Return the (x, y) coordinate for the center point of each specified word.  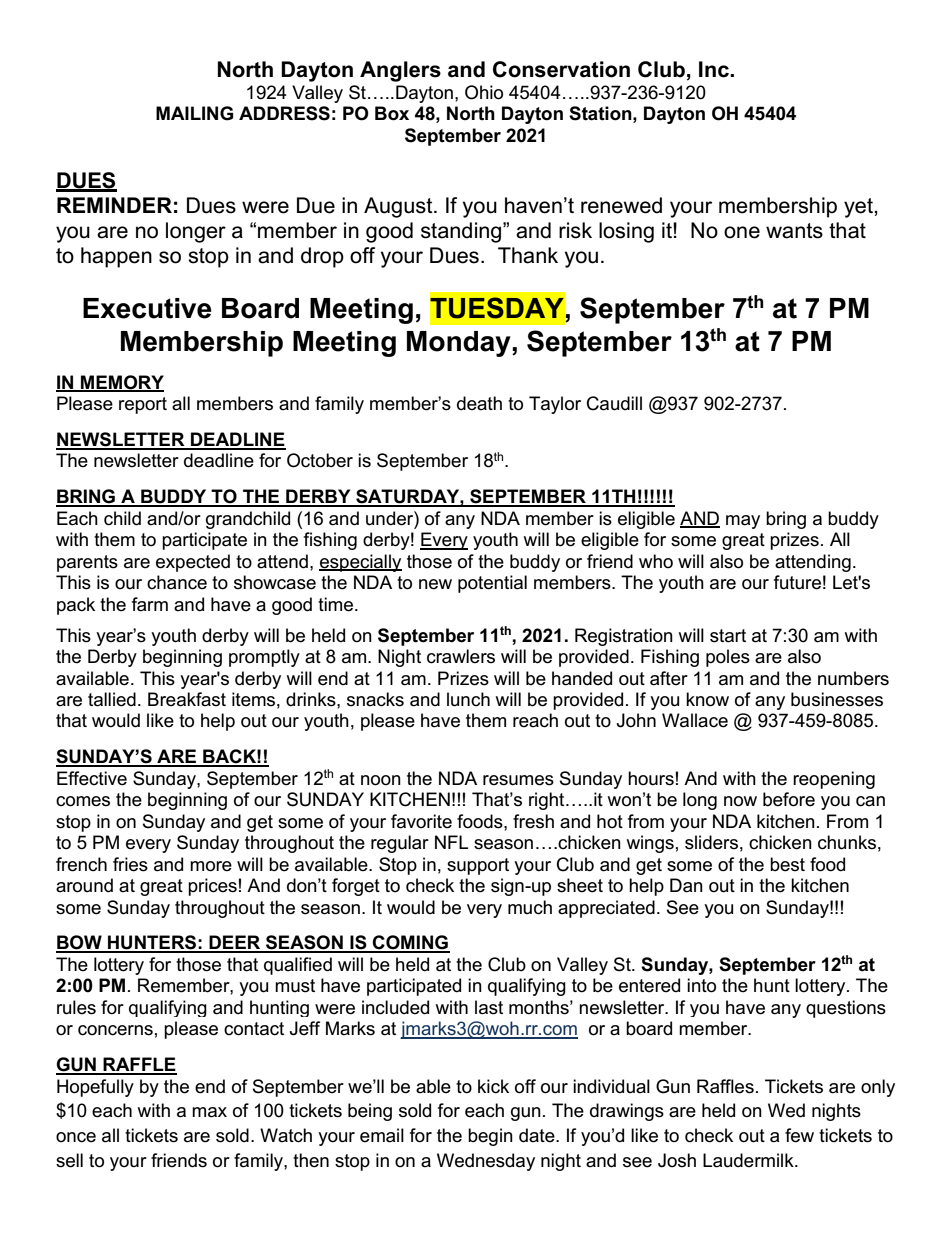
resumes (518, 780)
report (143, 405)
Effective (92, 778)
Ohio (484, 92)
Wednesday (486, 1162)
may (743, 522)
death (479, 403)
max (209, 1112)
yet (859, 208)
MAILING (194, 113)
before (789, 799)
